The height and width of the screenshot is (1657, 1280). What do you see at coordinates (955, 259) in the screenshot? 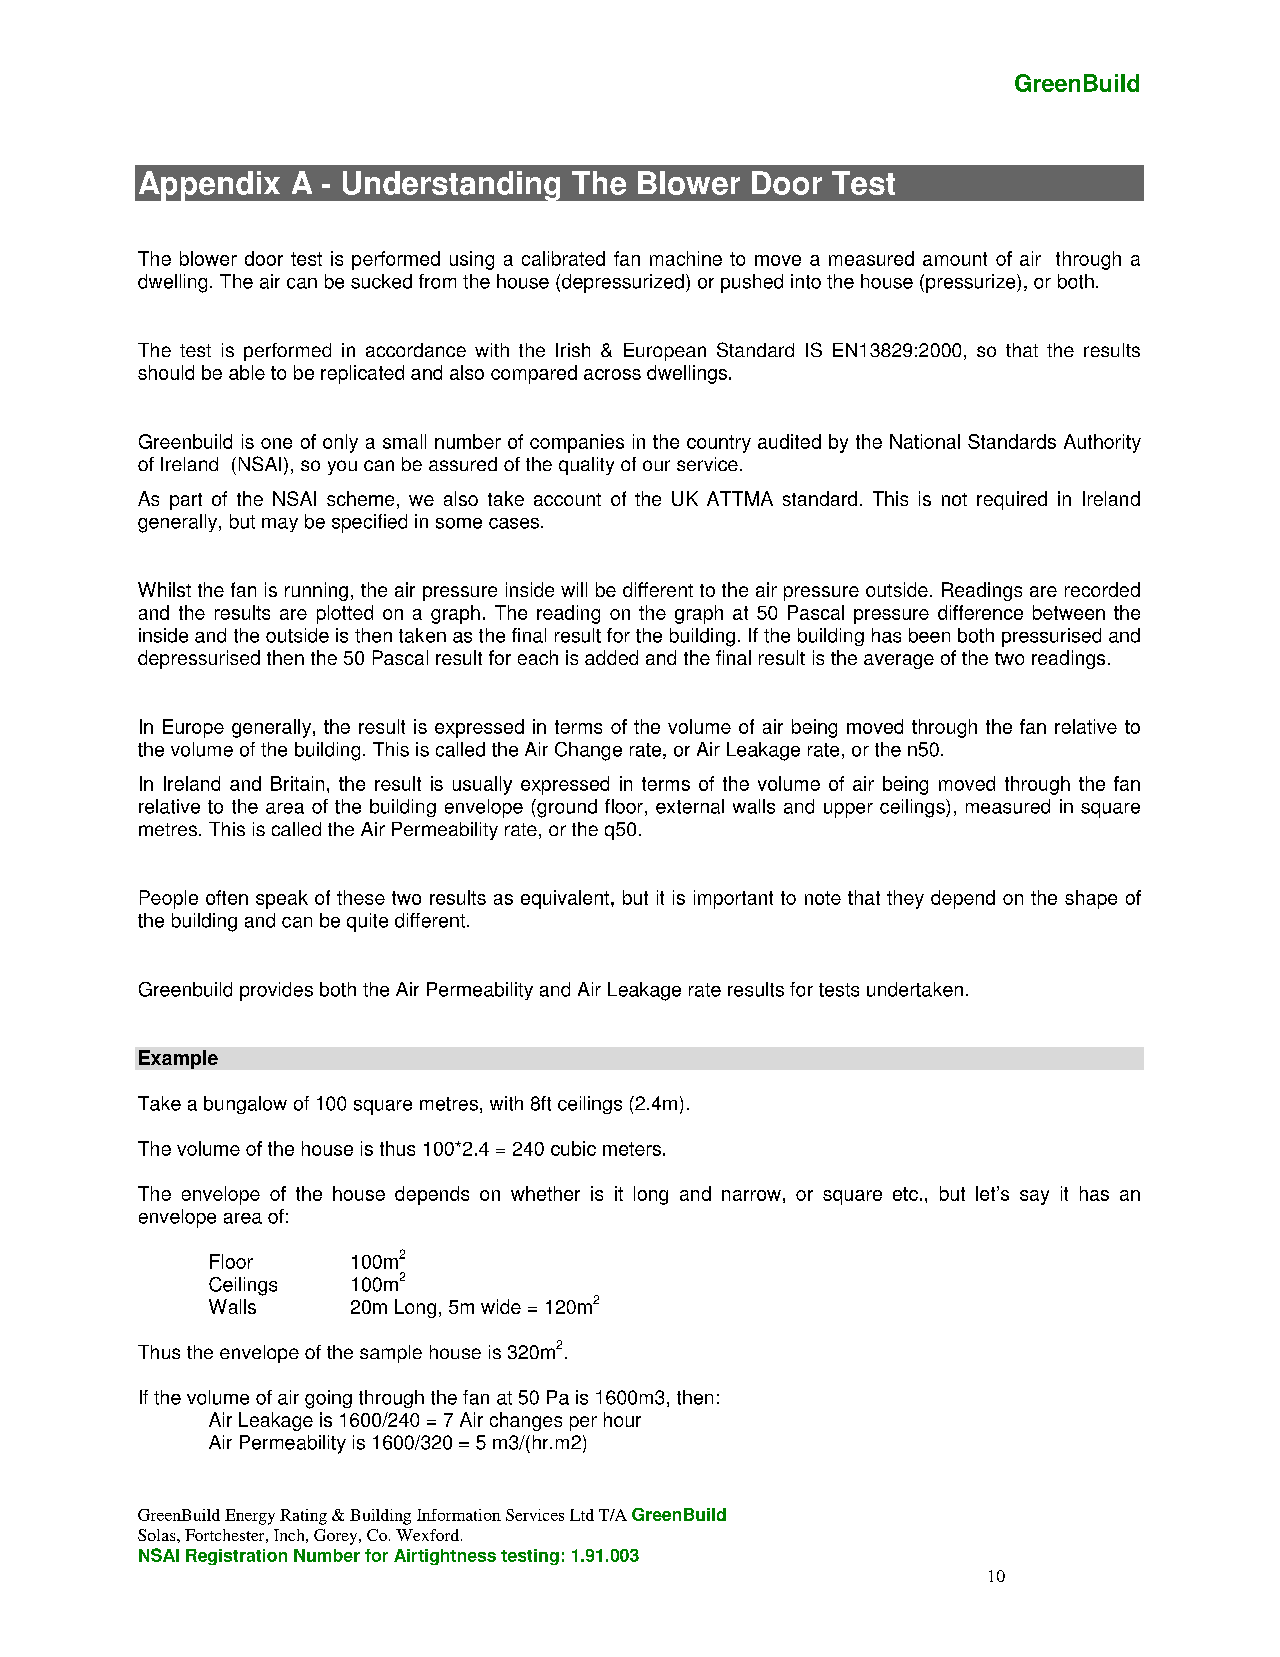
I see `amount` at bounding box center [955, 259].
